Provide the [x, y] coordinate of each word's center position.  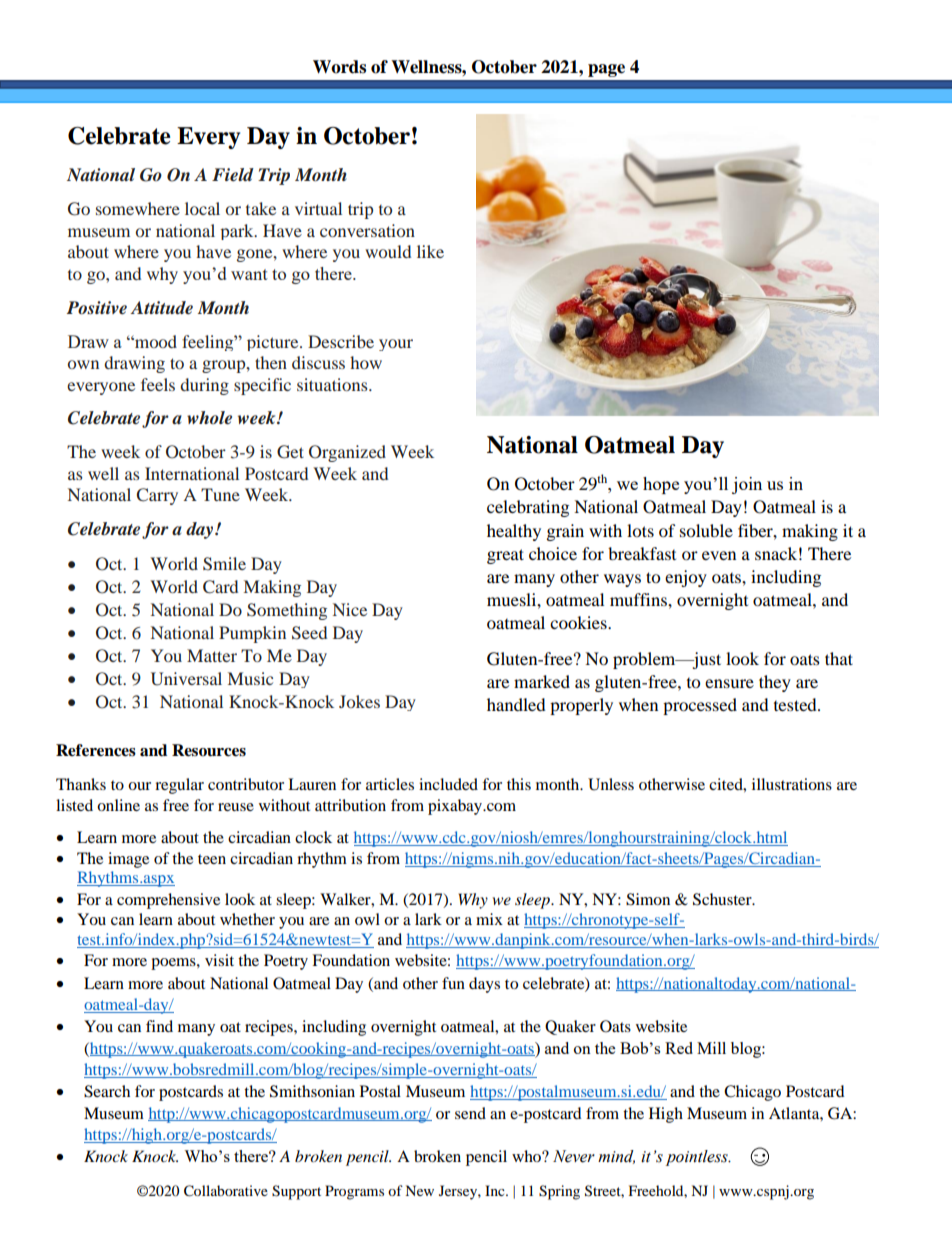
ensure [729, 683]
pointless [698, 1158]
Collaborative [226, 1191]
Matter [212, 655]
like [430, 251]
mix [489, 919]
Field [233, 174]
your [396, 345]
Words [339, 67]
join [747, 485]
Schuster [723, 899]
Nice [350, 609]
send [470, 1113]
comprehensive [168, 901]
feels [158, 384]
